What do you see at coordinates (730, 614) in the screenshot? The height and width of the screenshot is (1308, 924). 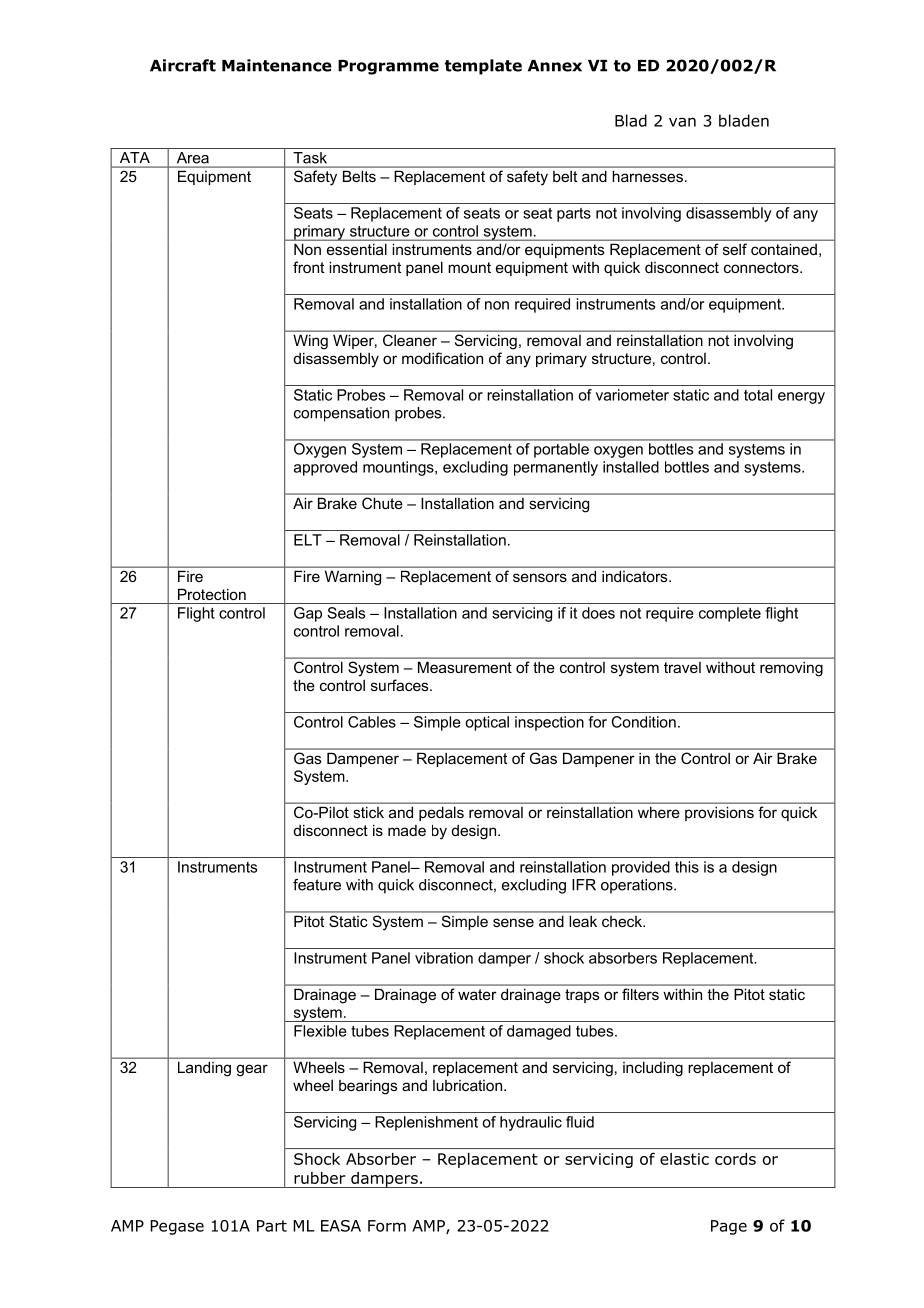 I see `complete` at bounding box center [730, 614].
